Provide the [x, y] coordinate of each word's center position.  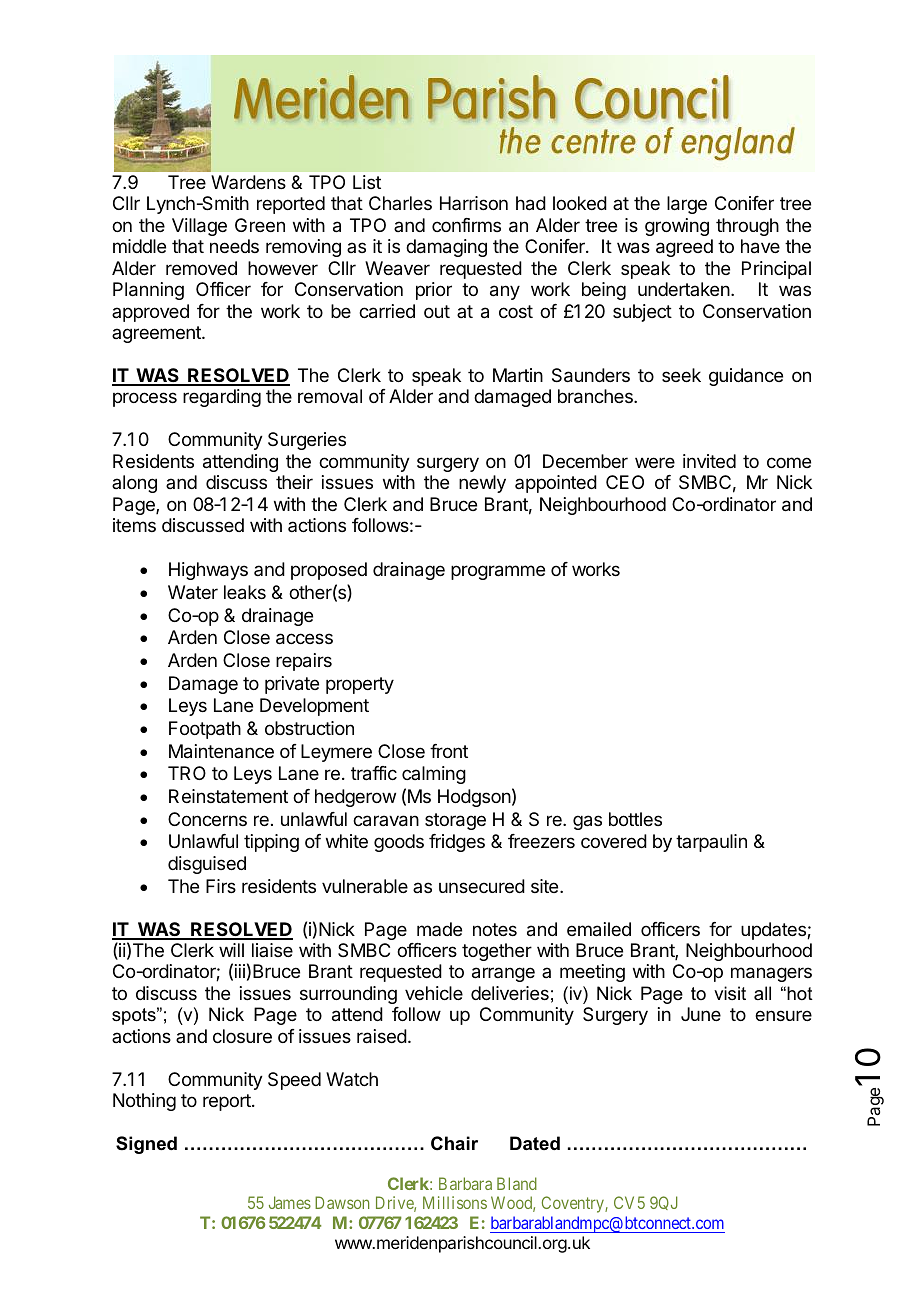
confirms [466, 225]
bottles [635, 819]
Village [199, 227]
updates [774, 931]
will [231, 950]
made [439, 929]
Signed [146, 1145]
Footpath [205, 730]
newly [482, 484]
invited [709, 461]
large [687, 205]
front [449, 751]
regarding [222, 398]
